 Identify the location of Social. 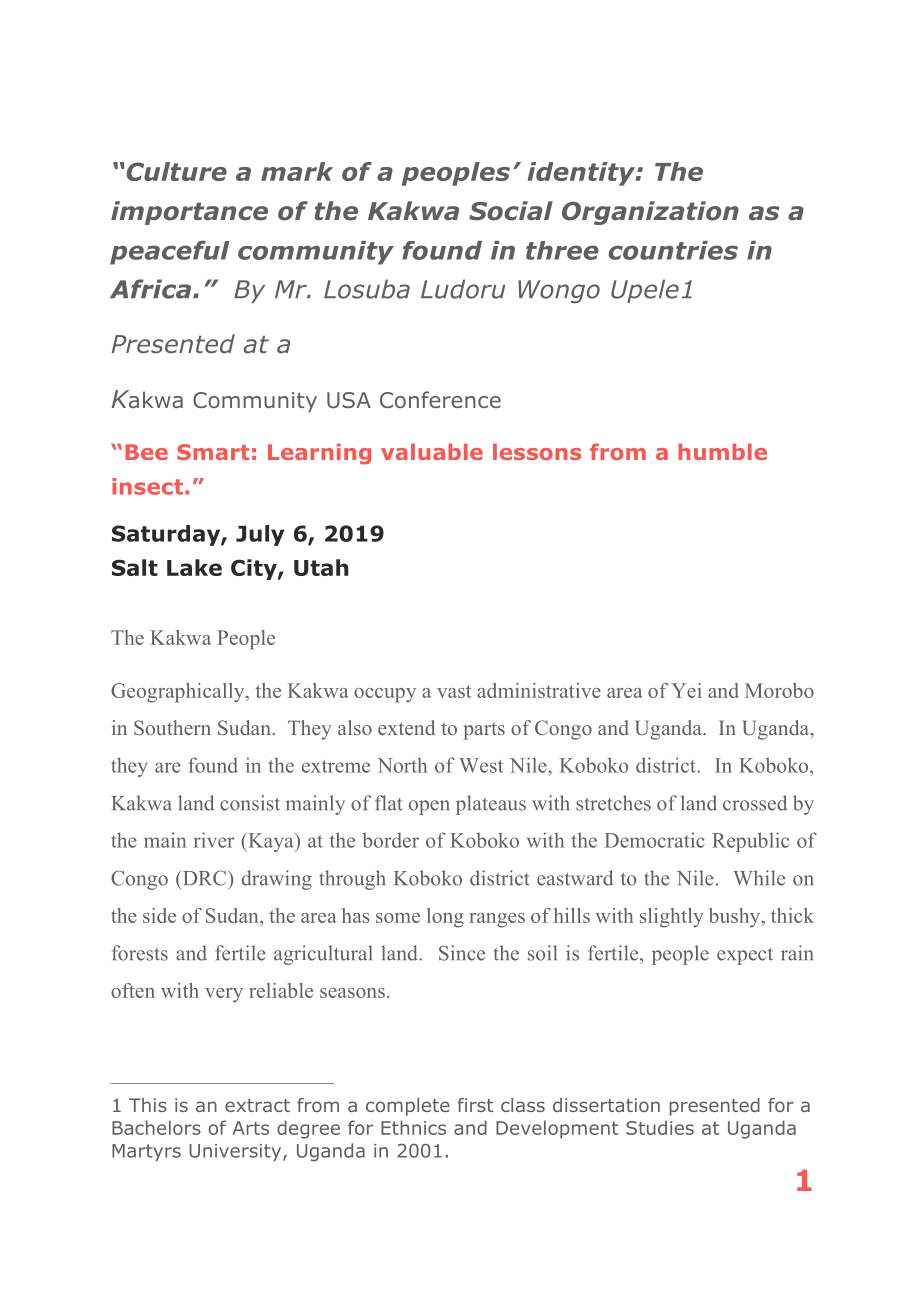
(511, 211).
